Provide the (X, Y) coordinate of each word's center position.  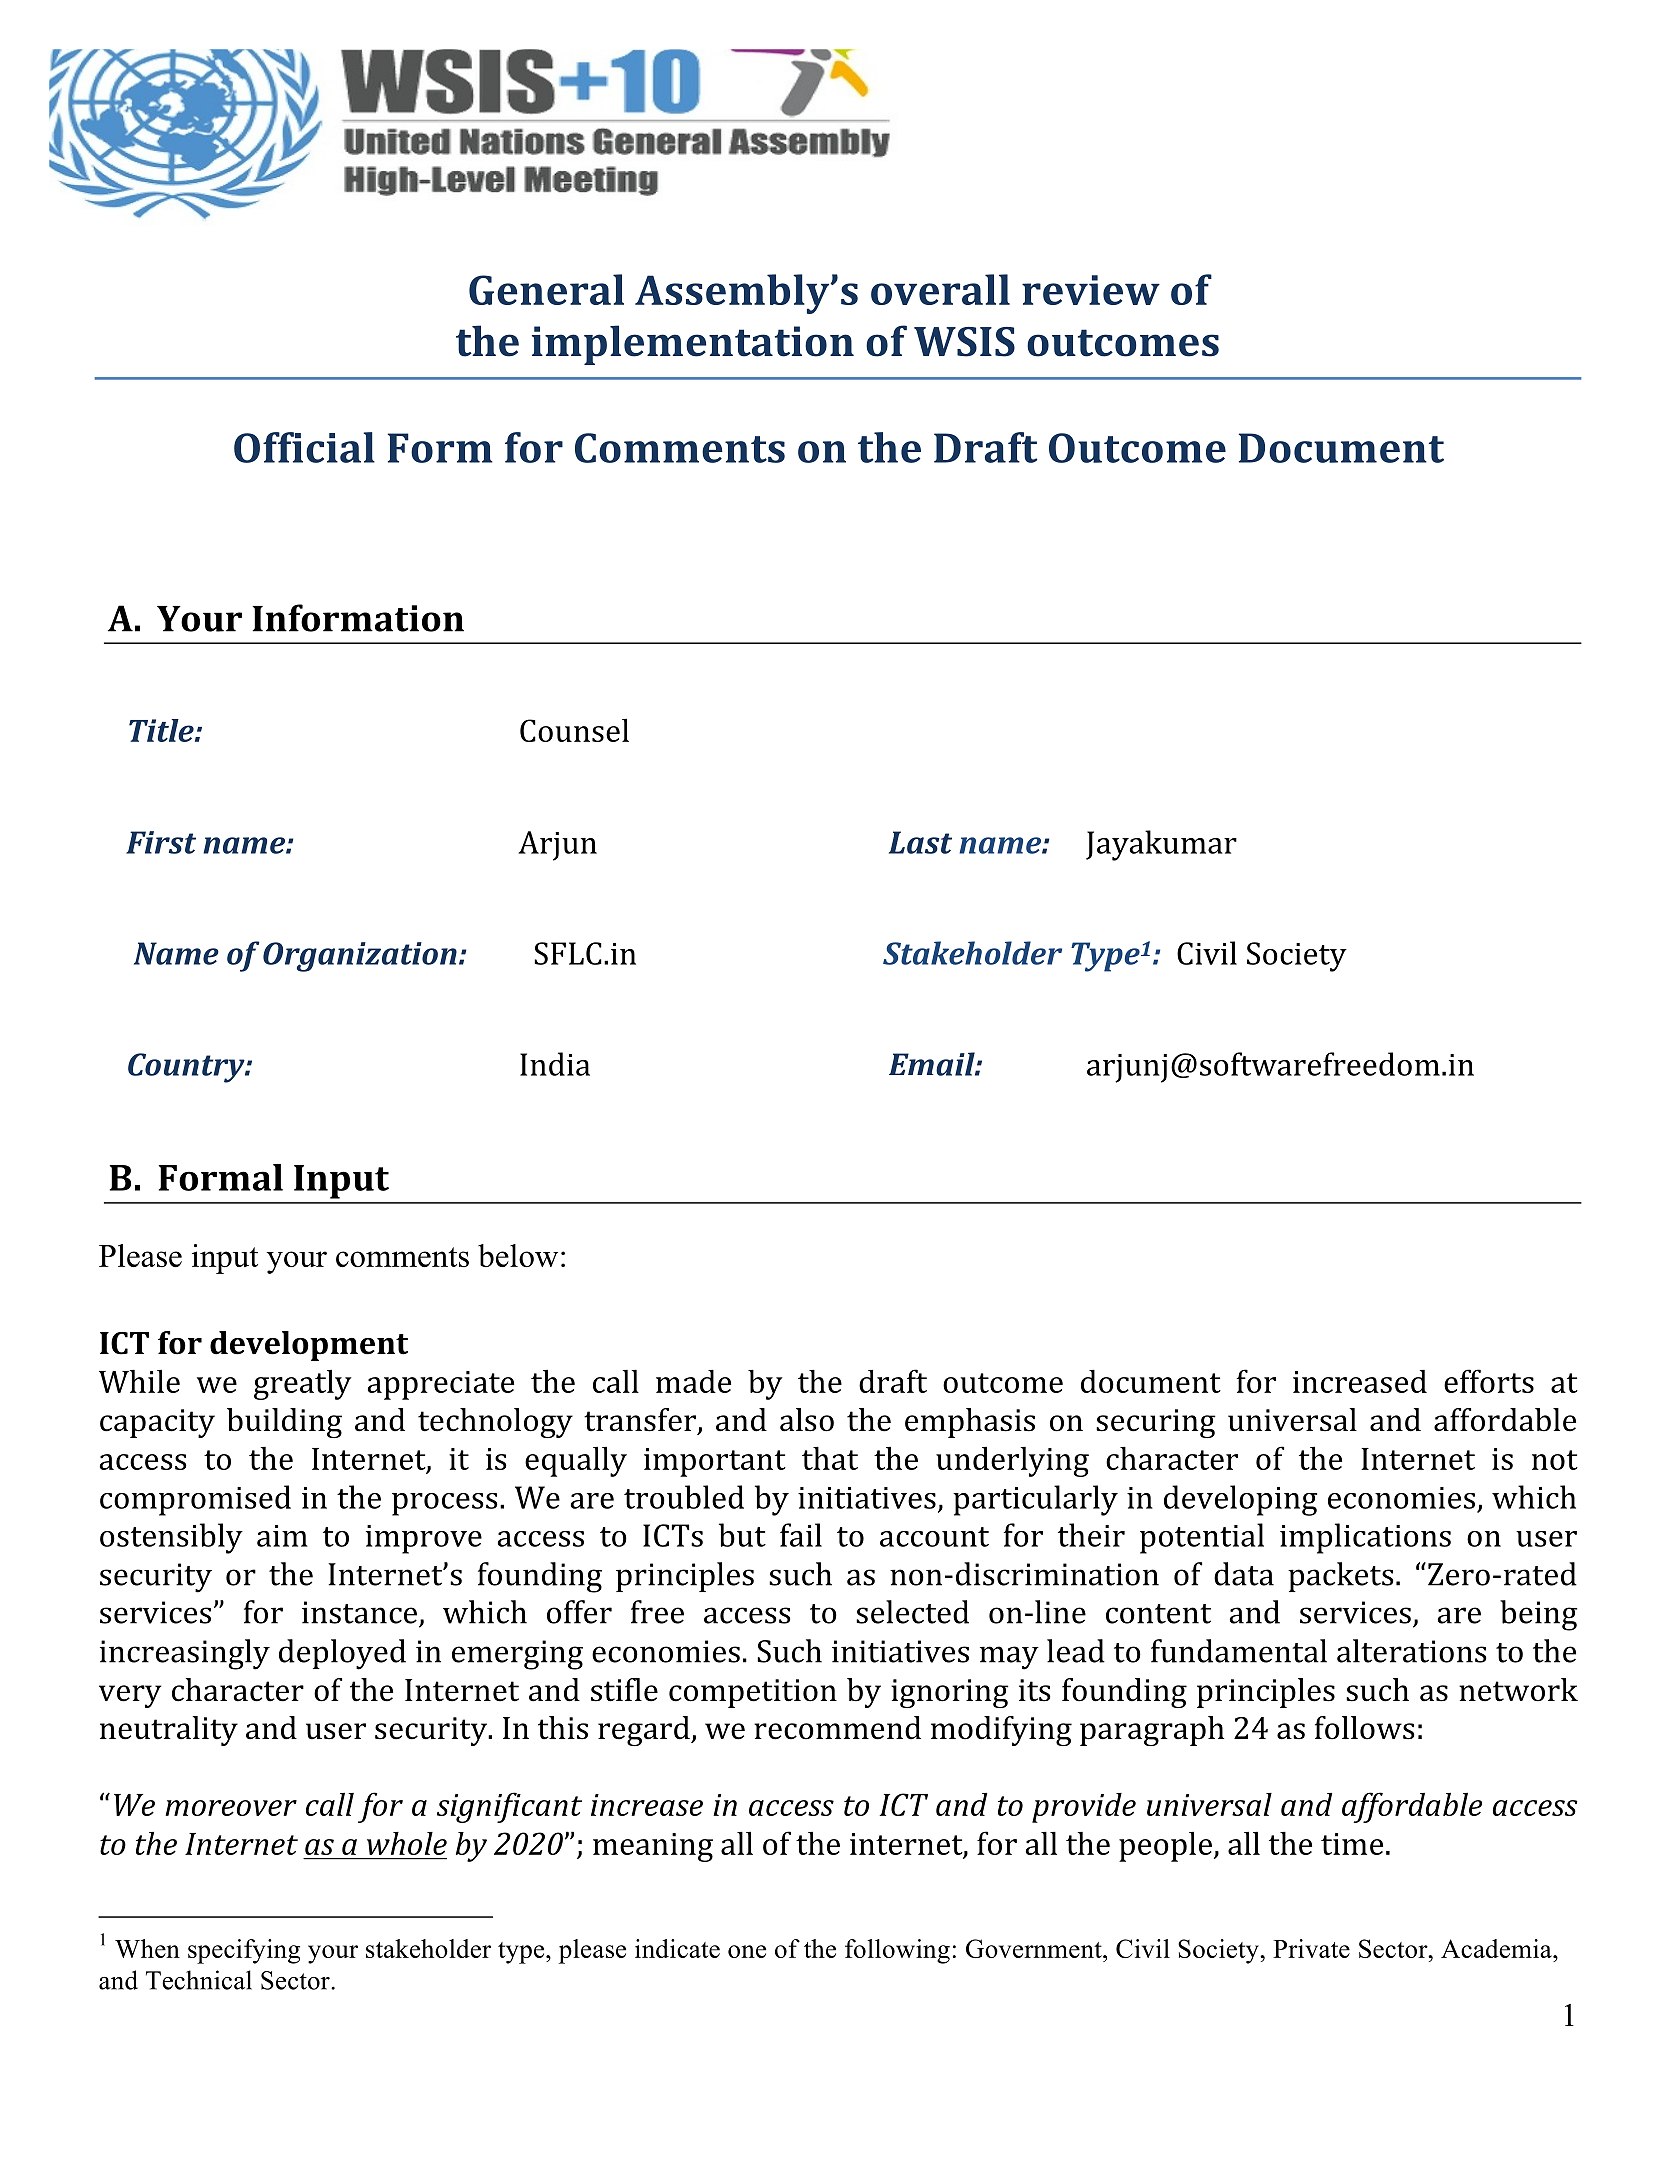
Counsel (574, 730)
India (555, 1064)
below (518, 1255)
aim (282, 1536)
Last (920, 842)
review (1091, 290)
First (161, 842)
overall (940, 289)
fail (801, 1535)
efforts (1489, 1381)
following (897, 1951)
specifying (244, 1951)
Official (304, 447)
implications (1365, 1538)
